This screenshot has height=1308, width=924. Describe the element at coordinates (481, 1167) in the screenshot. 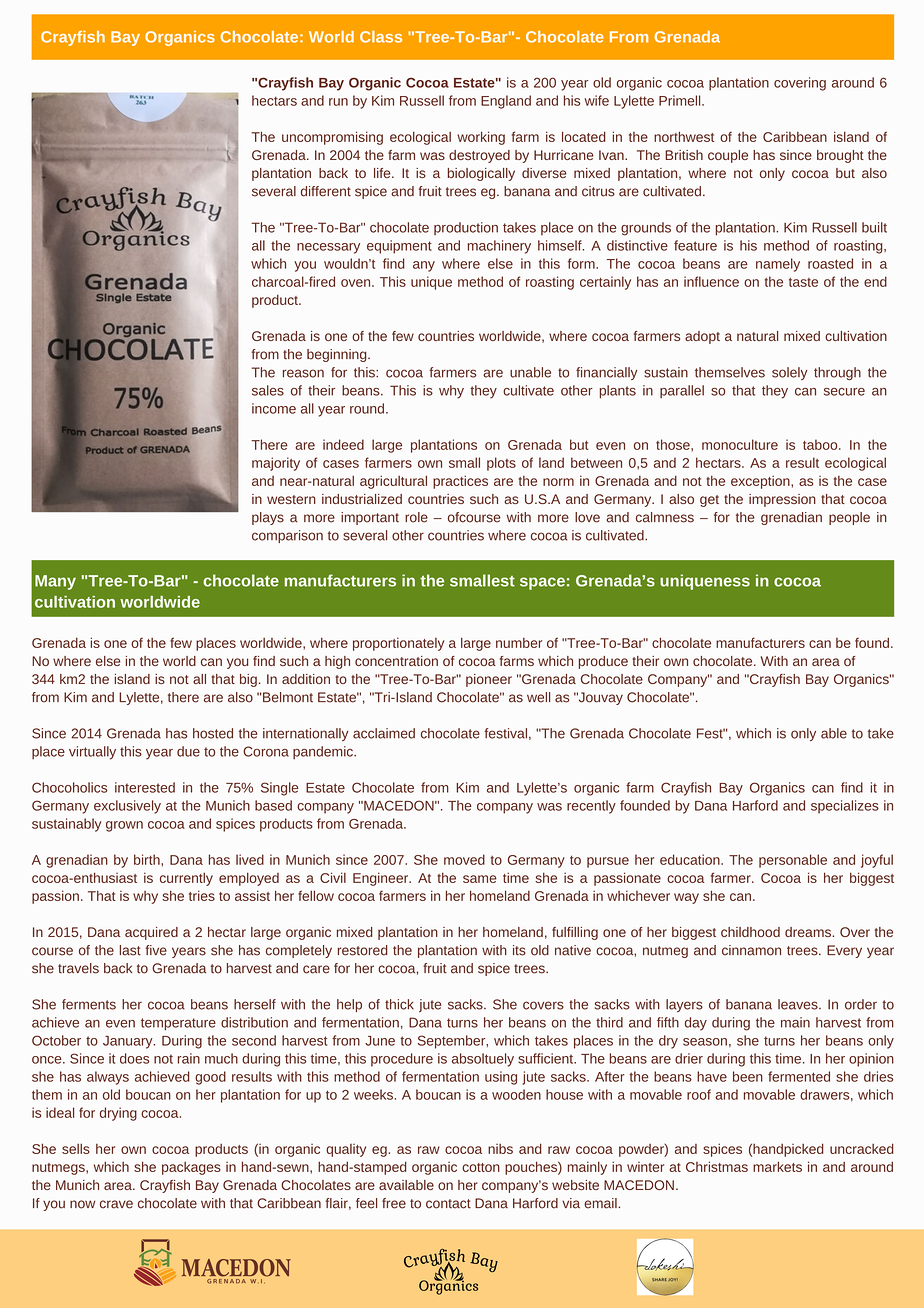

I see `cotton` at that location.
